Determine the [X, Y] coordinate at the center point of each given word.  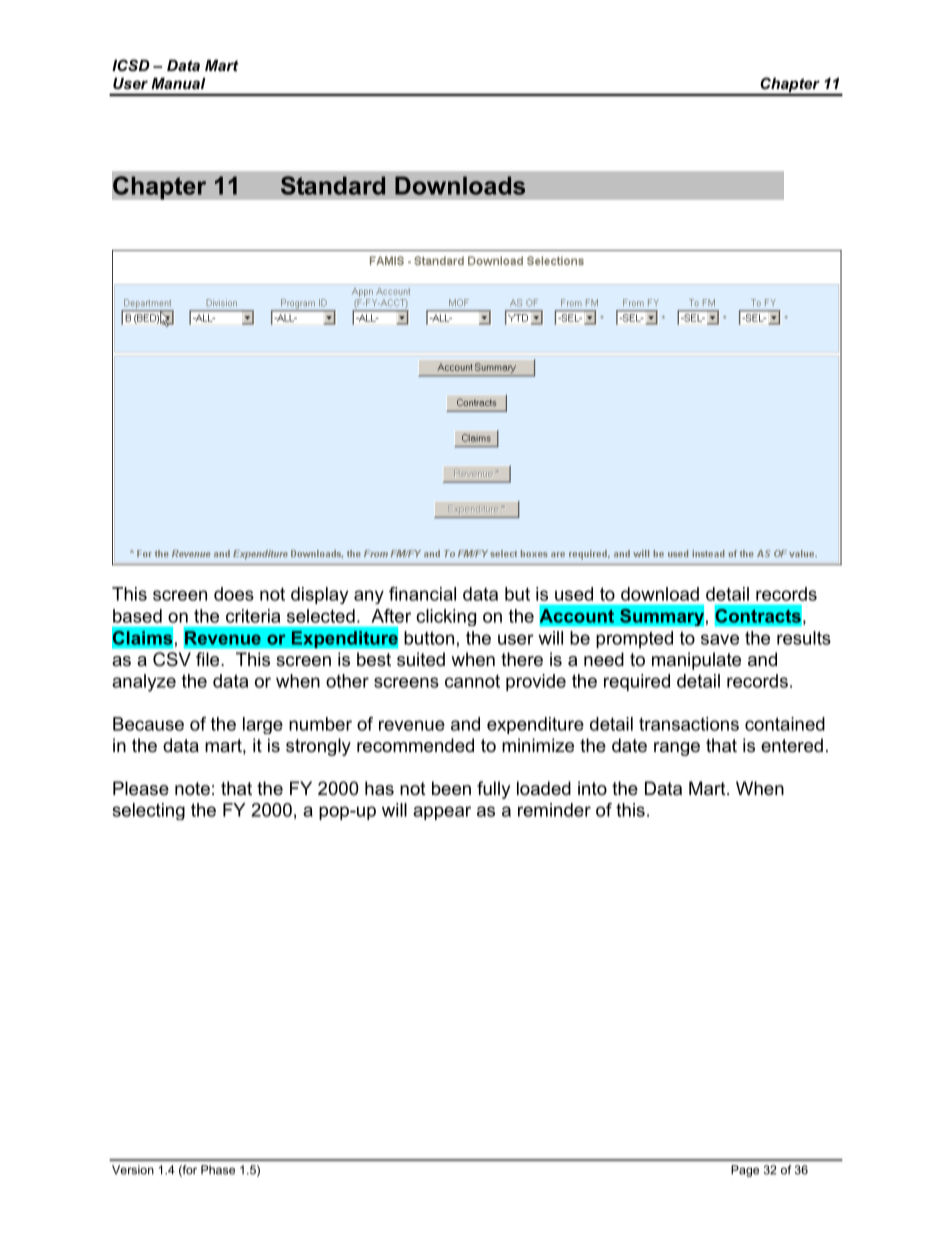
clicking [446, 617]
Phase [218, 1170]
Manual [178, 83]
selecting [149, 811]
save [720, 639]
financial [422, 594]
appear [442, 813]
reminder [554, 810]
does [234, 594]
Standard [333, 185]
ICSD [131, 65]
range [677, 749]
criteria [253, 616]
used [574, 594]
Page [745, 1171]
